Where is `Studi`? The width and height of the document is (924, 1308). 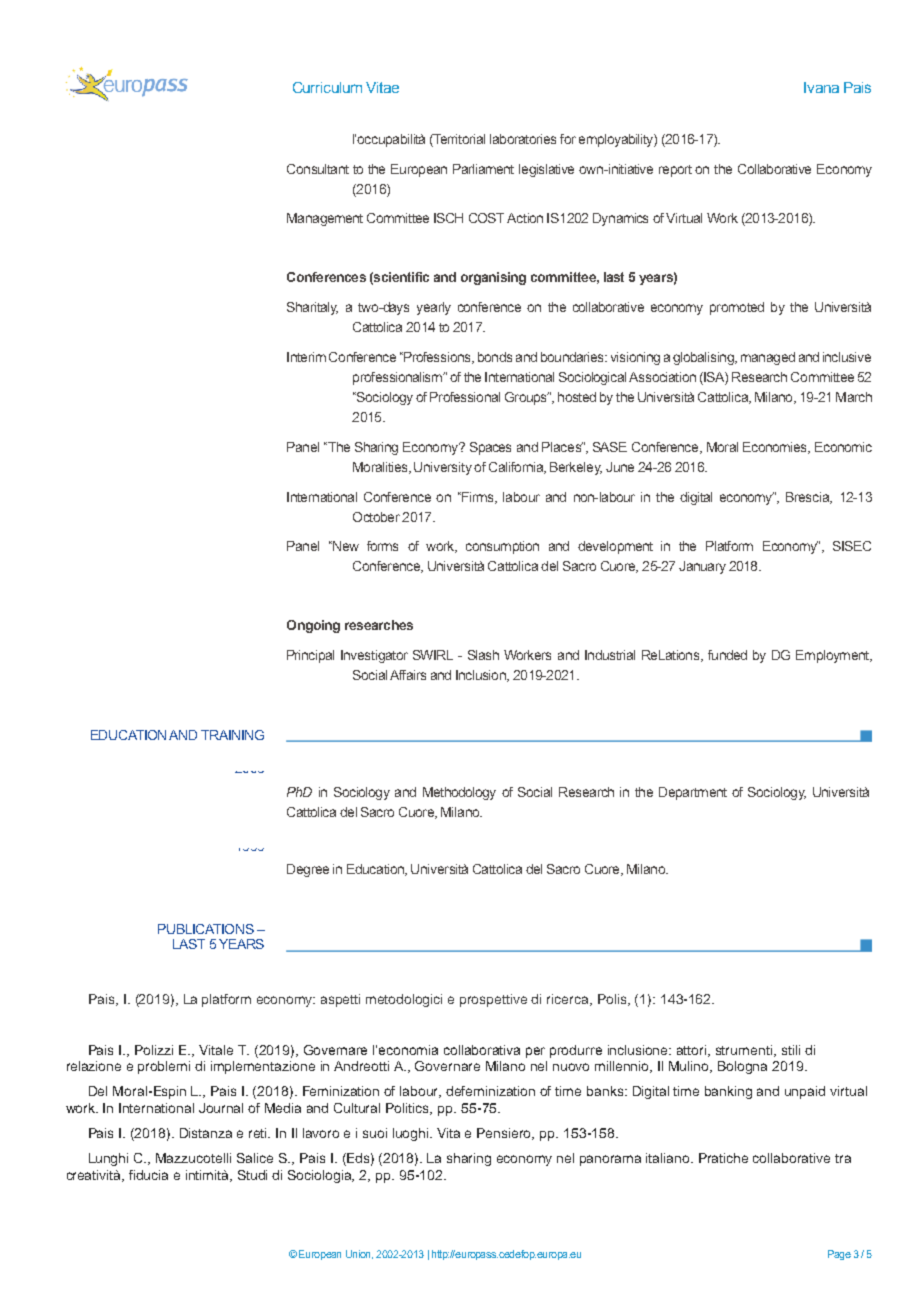 Studi is located at coordinates (252, 1175).
